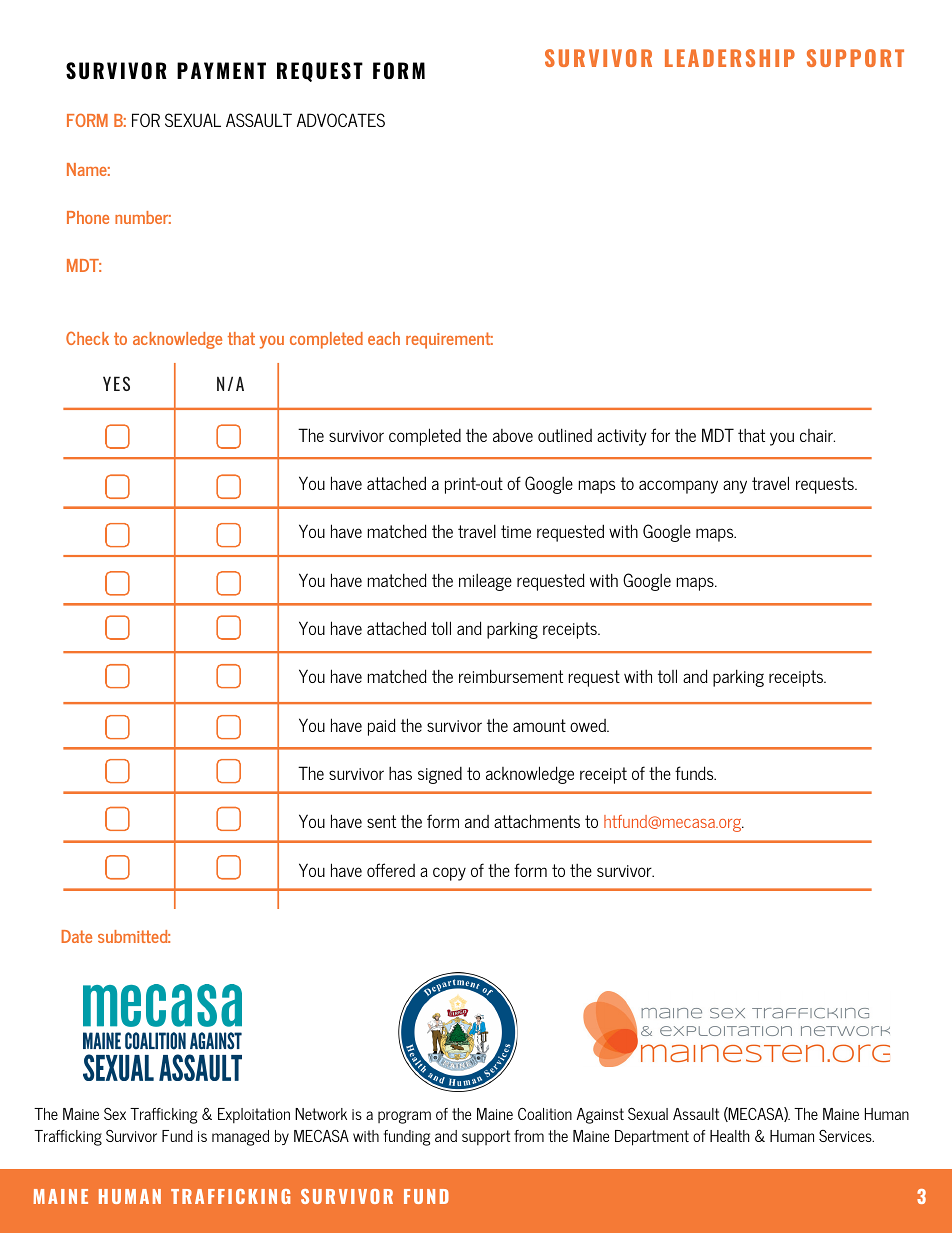 The width and height of the page is (952, 1233). What do you see at coordinates (382, 727) in the page?
I see `paid` at bounding box center [382, 727].
